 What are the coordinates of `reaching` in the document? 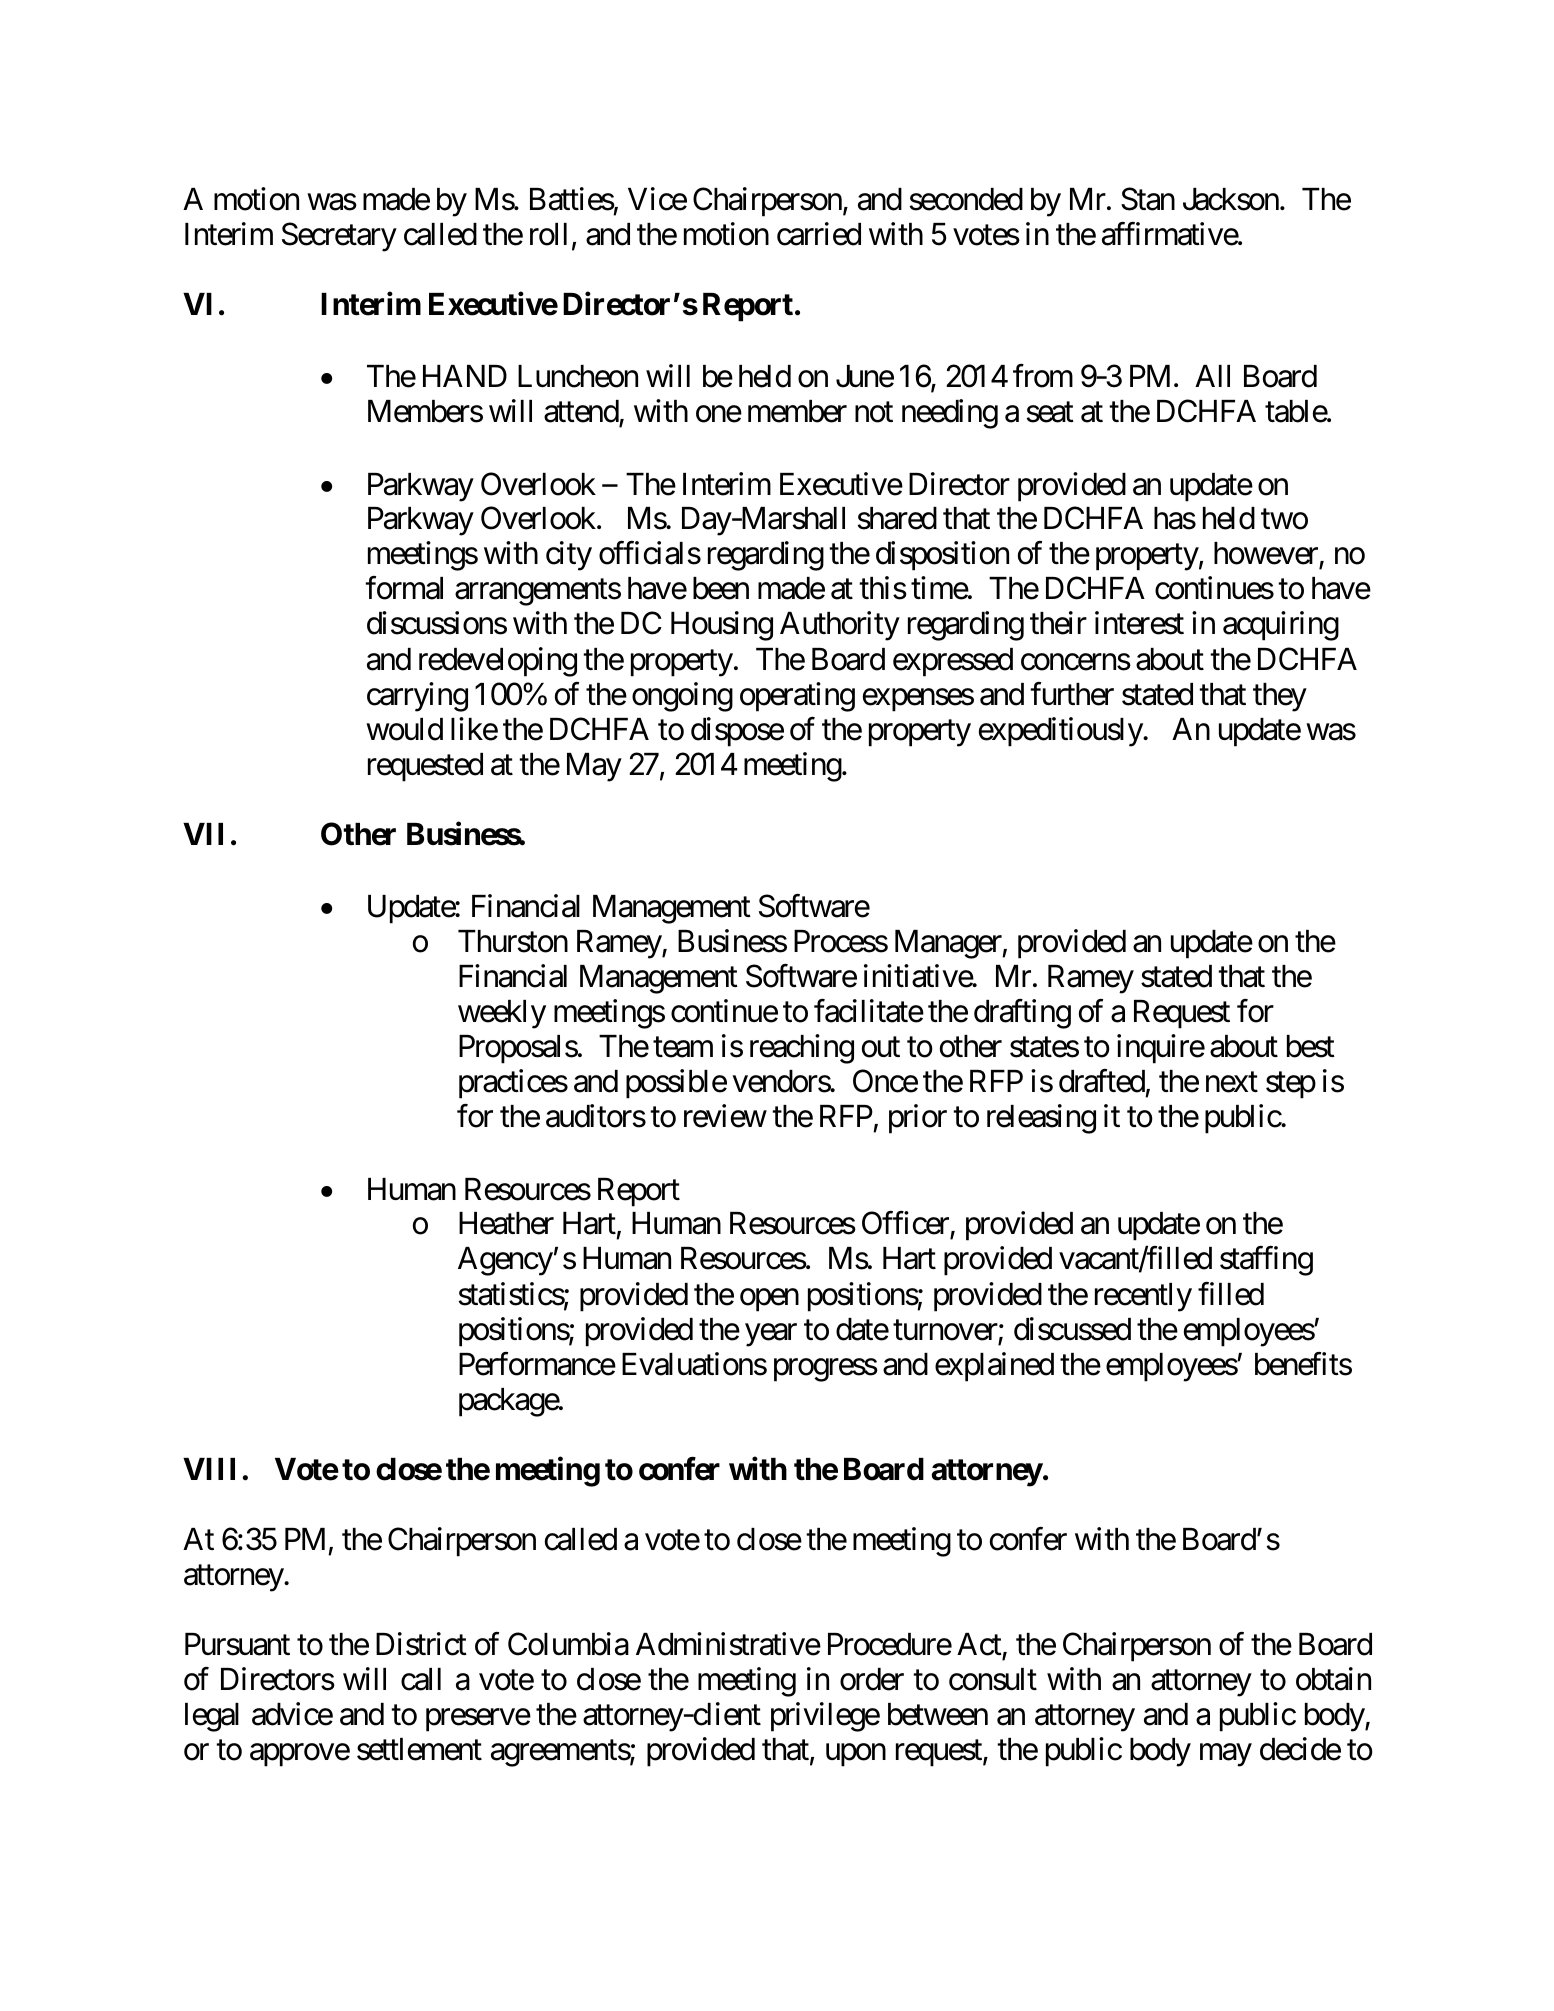 It's located at (802, 1049).
